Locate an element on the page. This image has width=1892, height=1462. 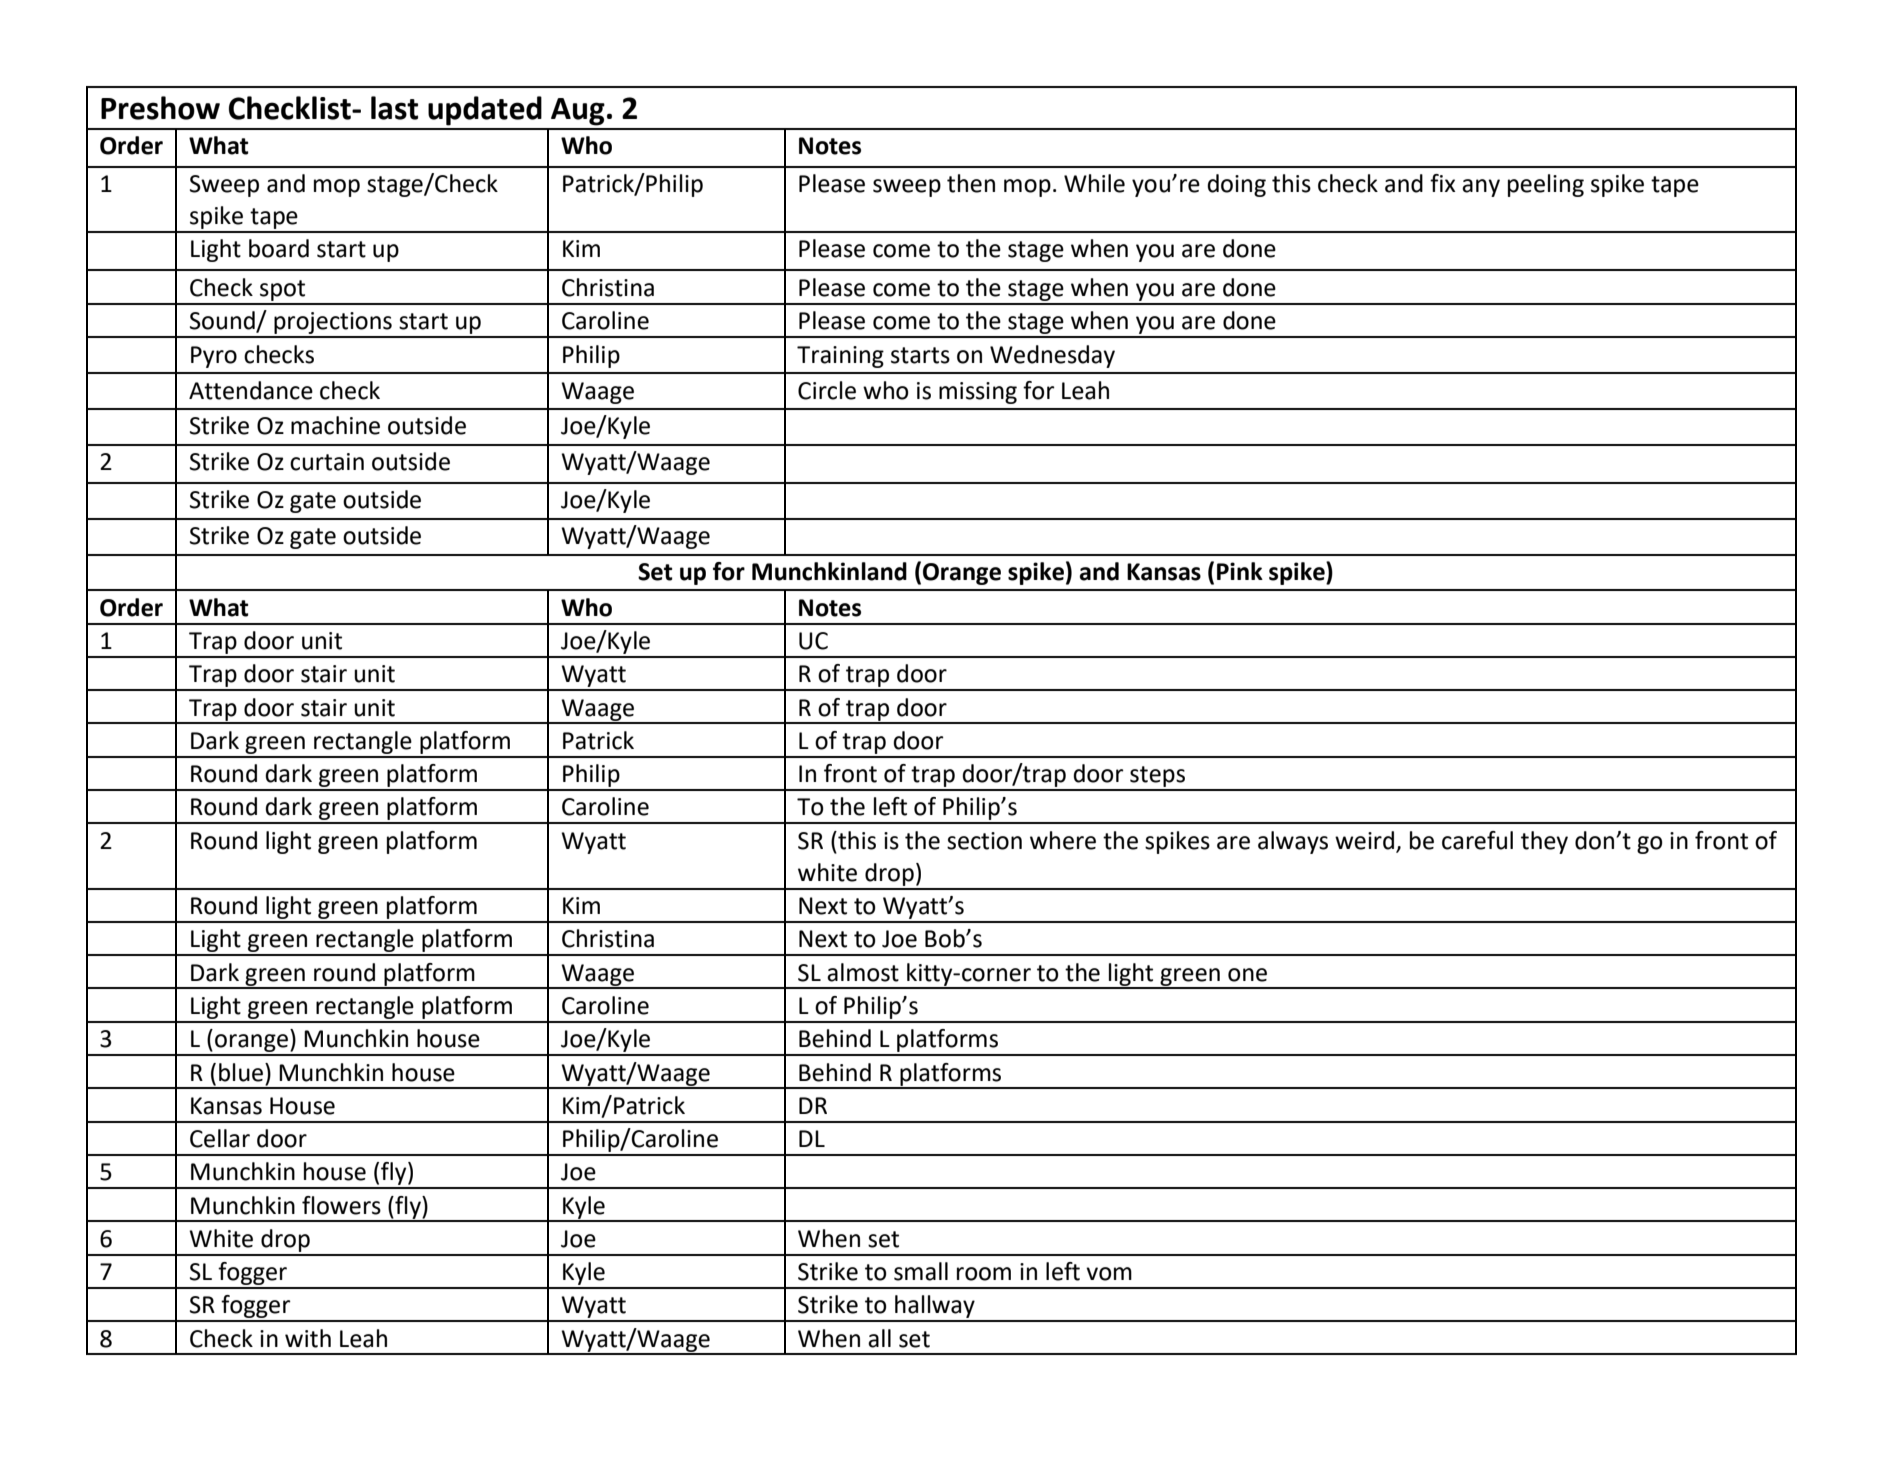
then is located at coordinates (971, 183).
